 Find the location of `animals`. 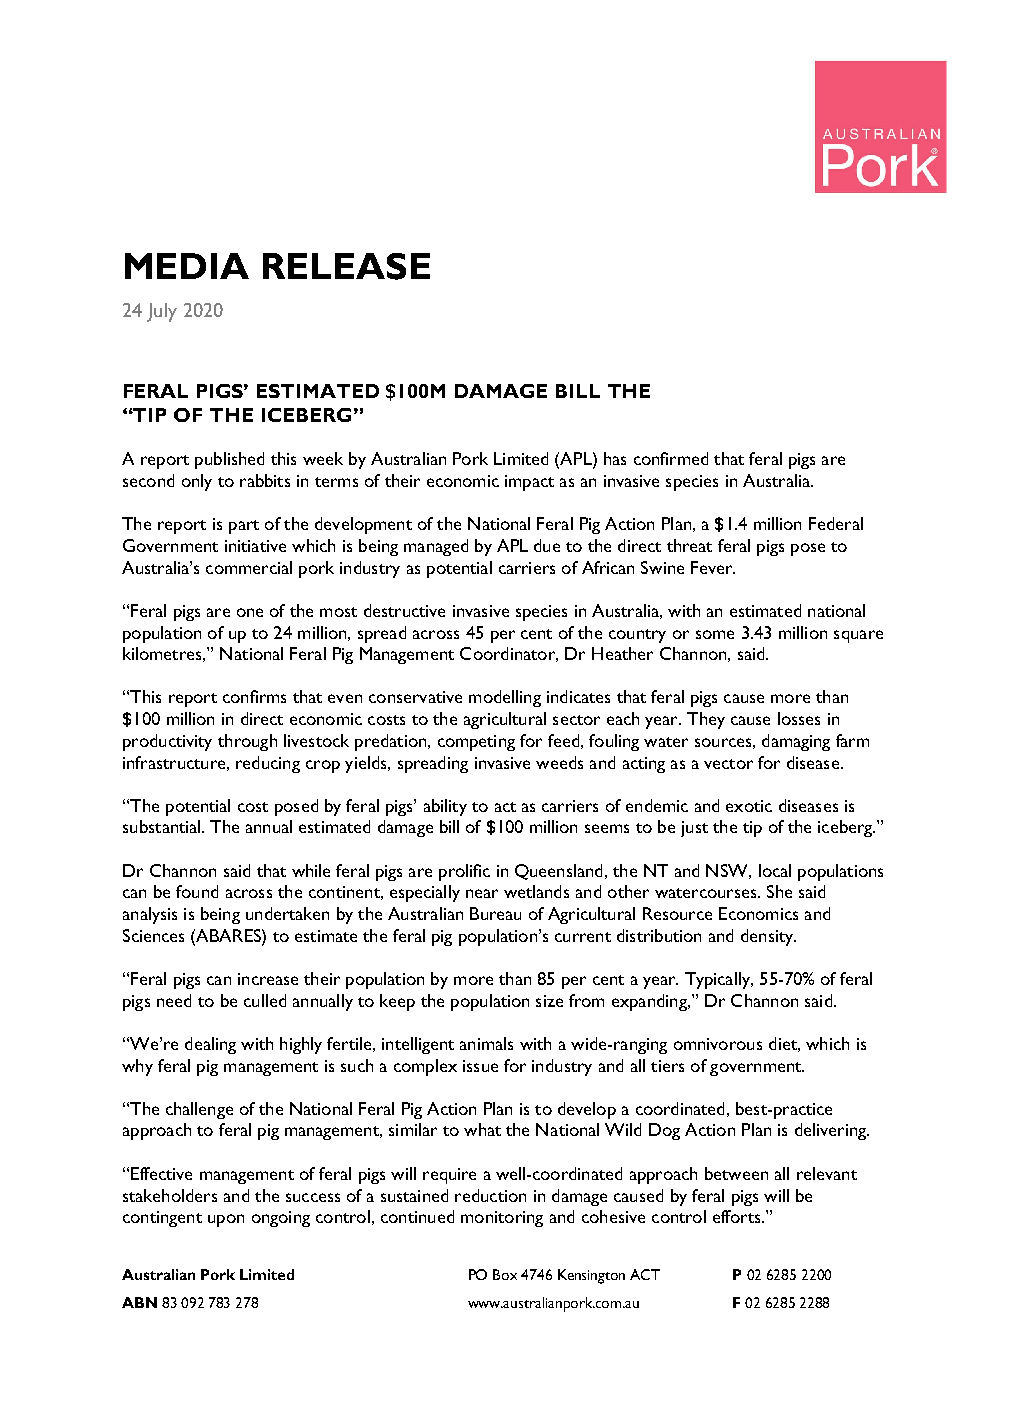

animals is located at coordinates (486, 1043).
